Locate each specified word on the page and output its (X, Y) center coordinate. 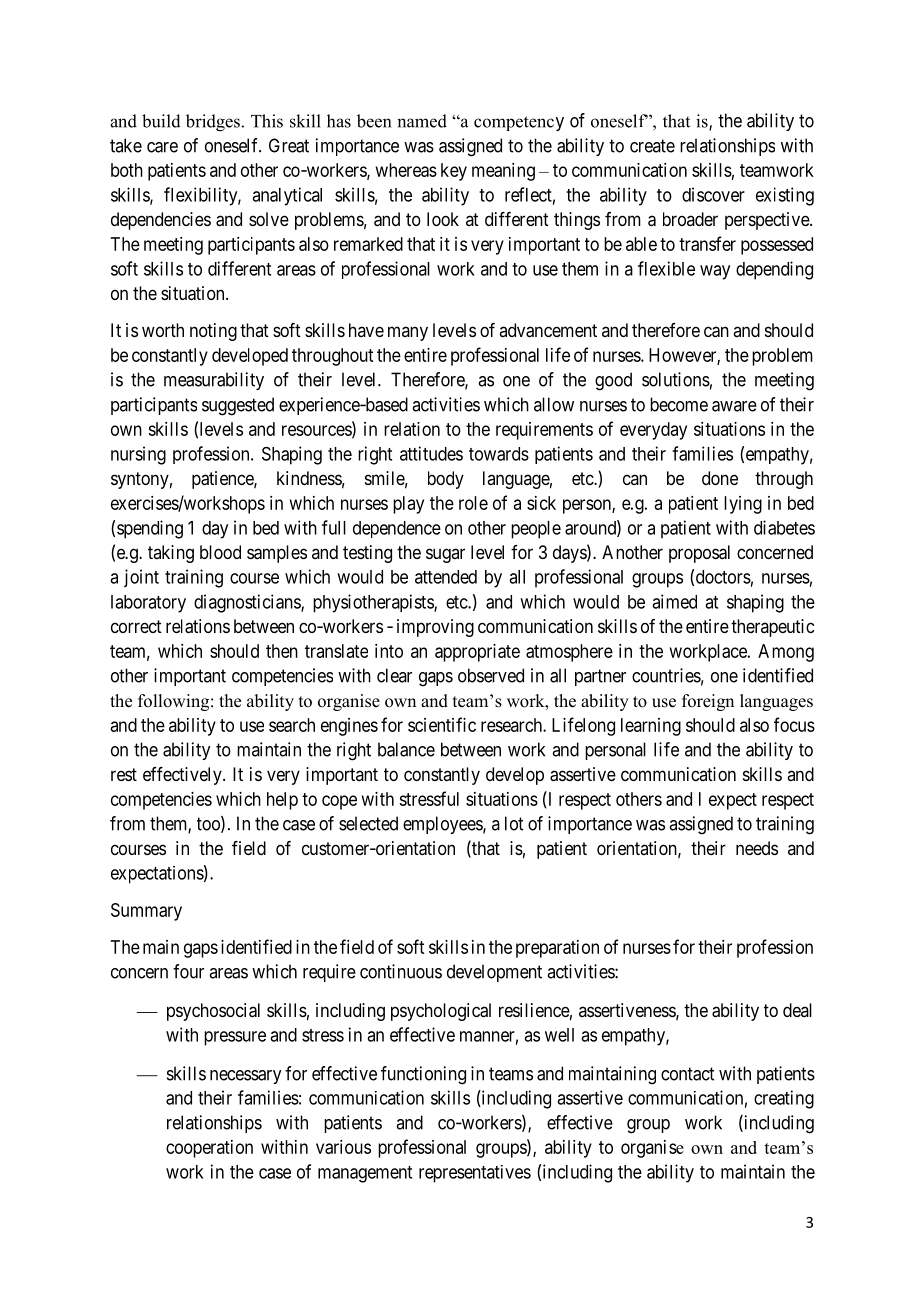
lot (514, 823)
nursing (138, 455)
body (446, 480)
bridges (213, 123)
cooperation (209, 1149)
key (454, 172)
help (282, 801)
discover (713, 194)
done (720, 478)
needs (757, 848)
